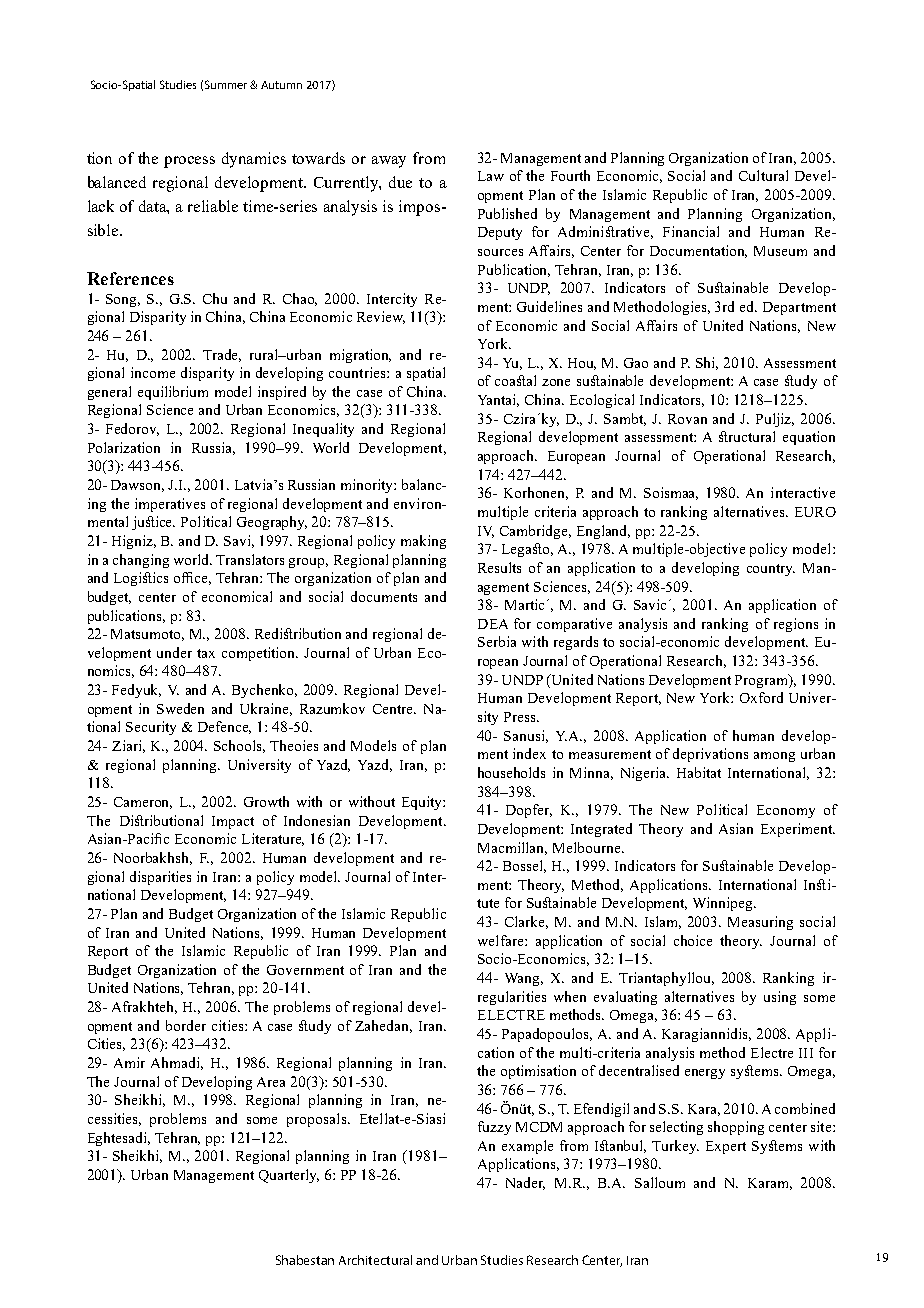 This document has width=924, height=1308. What do you see at coordinates (747, 436) in the document?
I see `structural` at bounding box center [747, 436].
